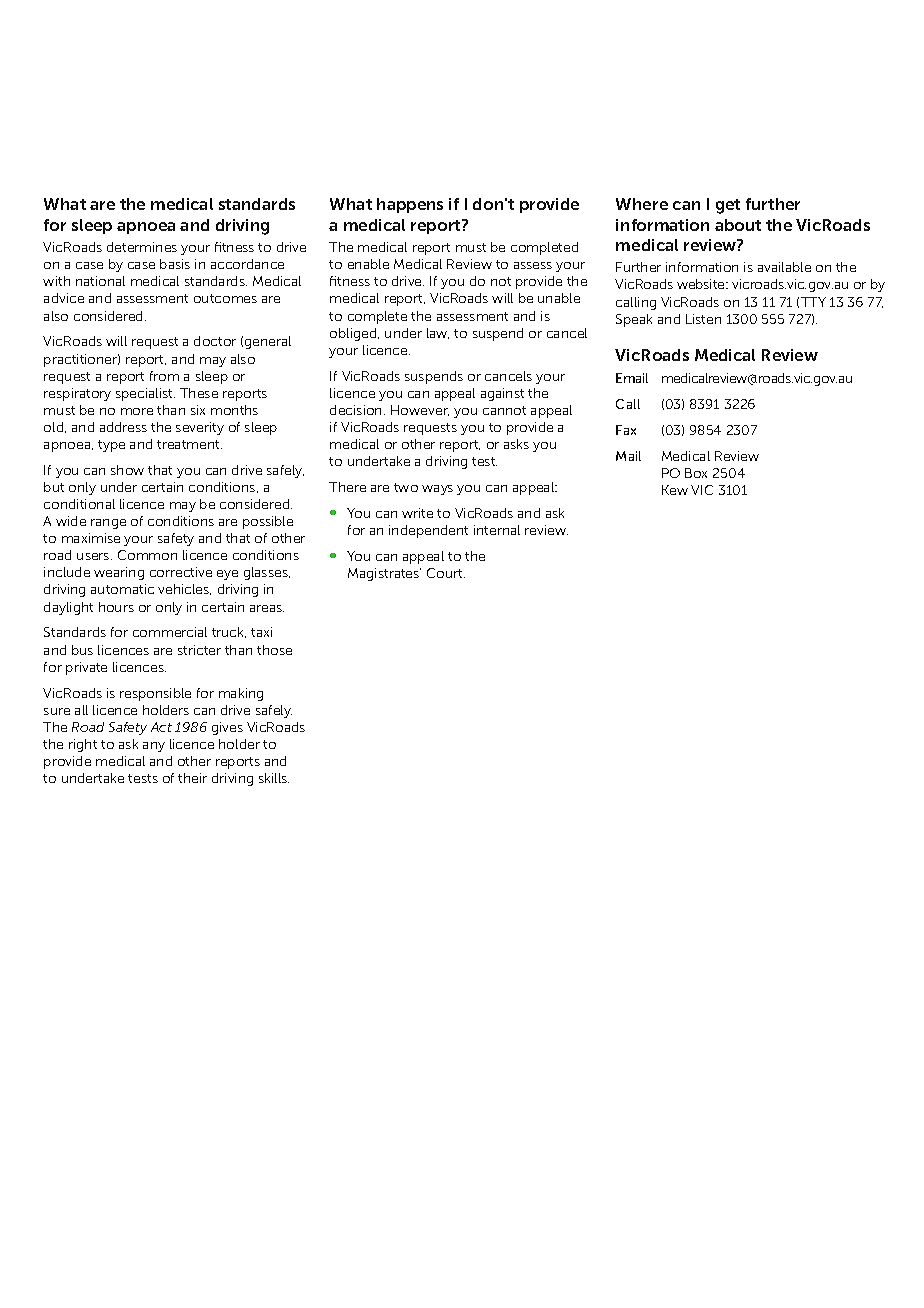 The image size is (924, 1308). I want to click on gives, so click(227, 728).
